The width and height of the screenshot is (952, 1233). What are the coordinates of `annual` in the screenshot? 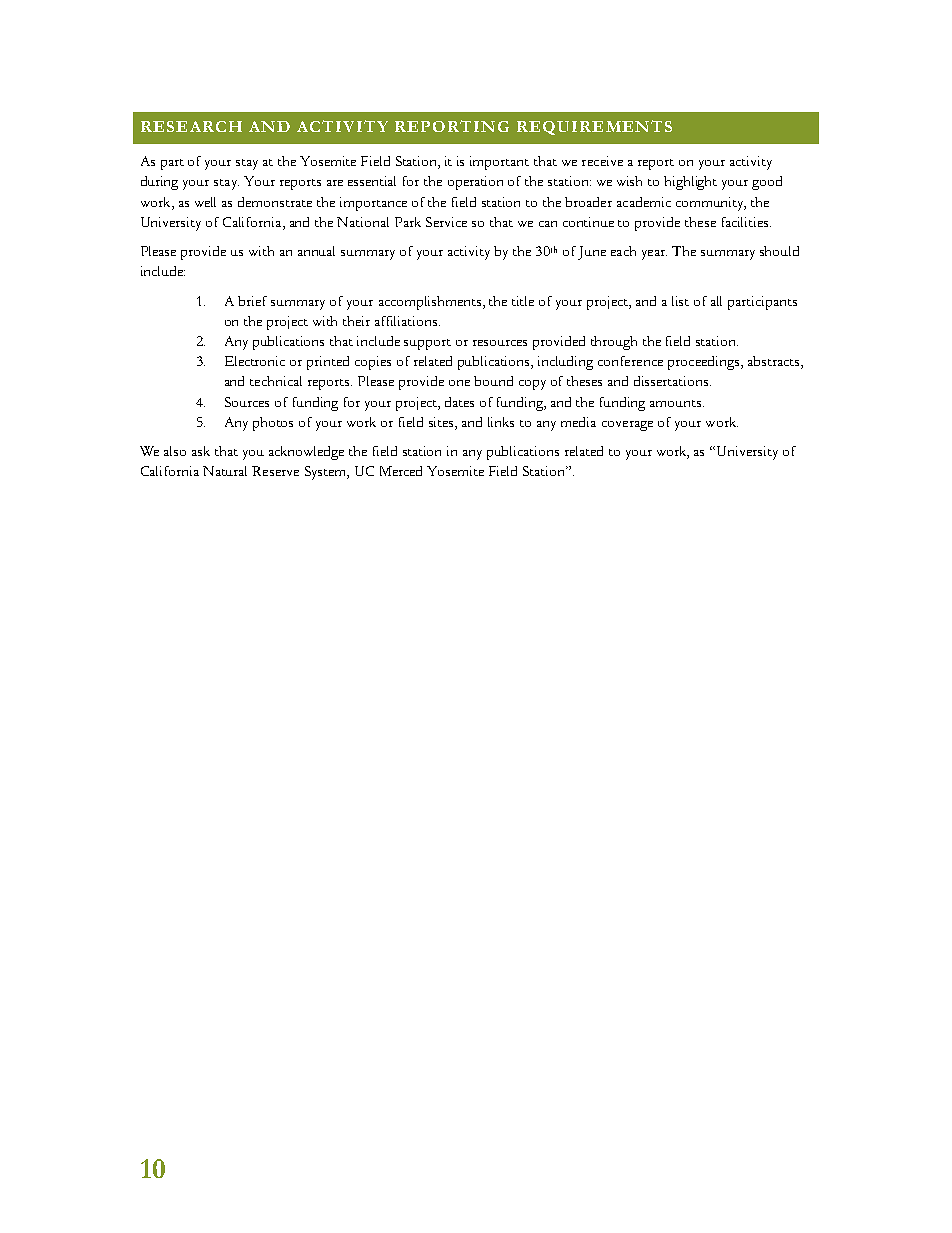 It's located at (316, 251).
